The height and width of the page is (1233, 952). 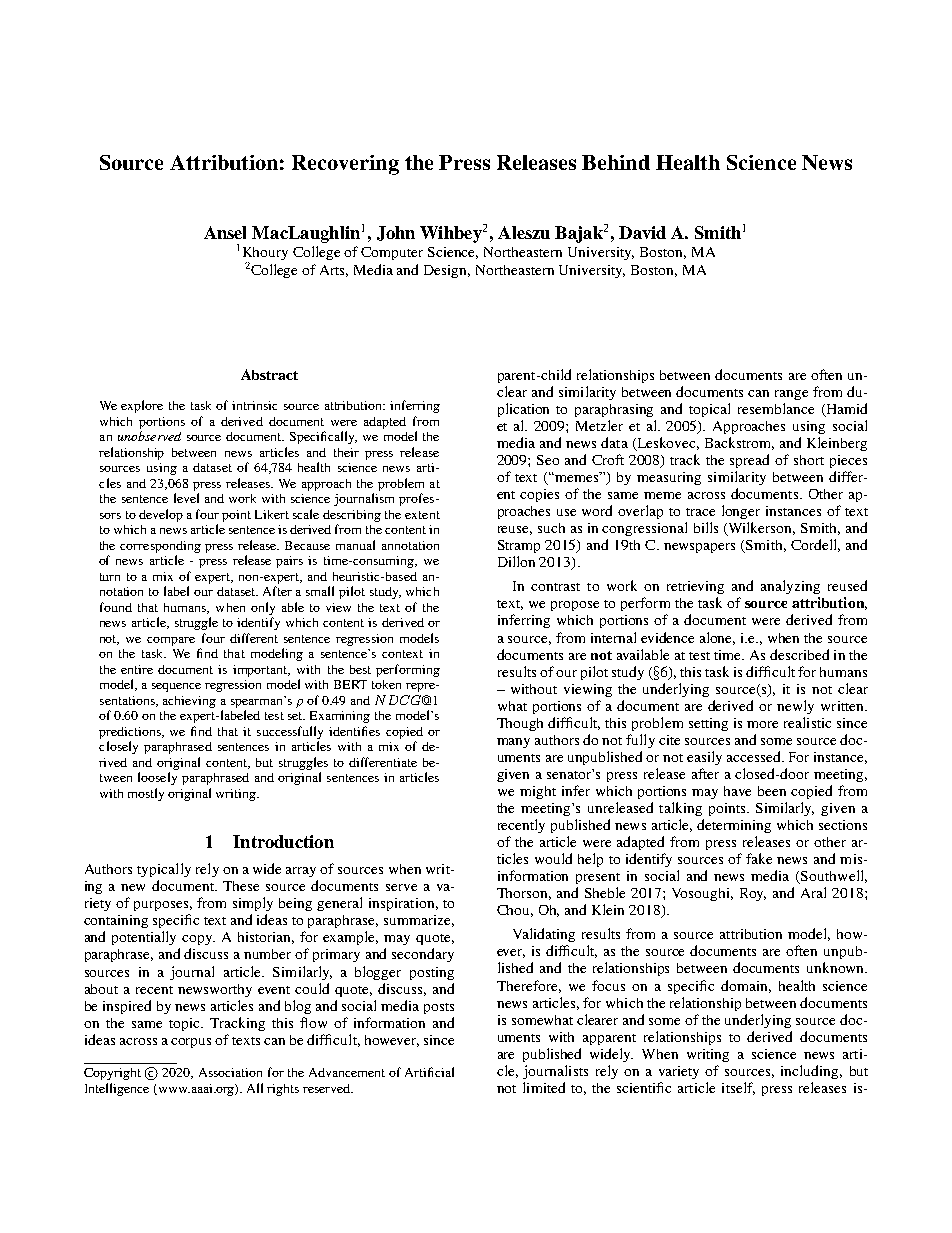 I want to click on corpus, so click(x=191, y=1043).
